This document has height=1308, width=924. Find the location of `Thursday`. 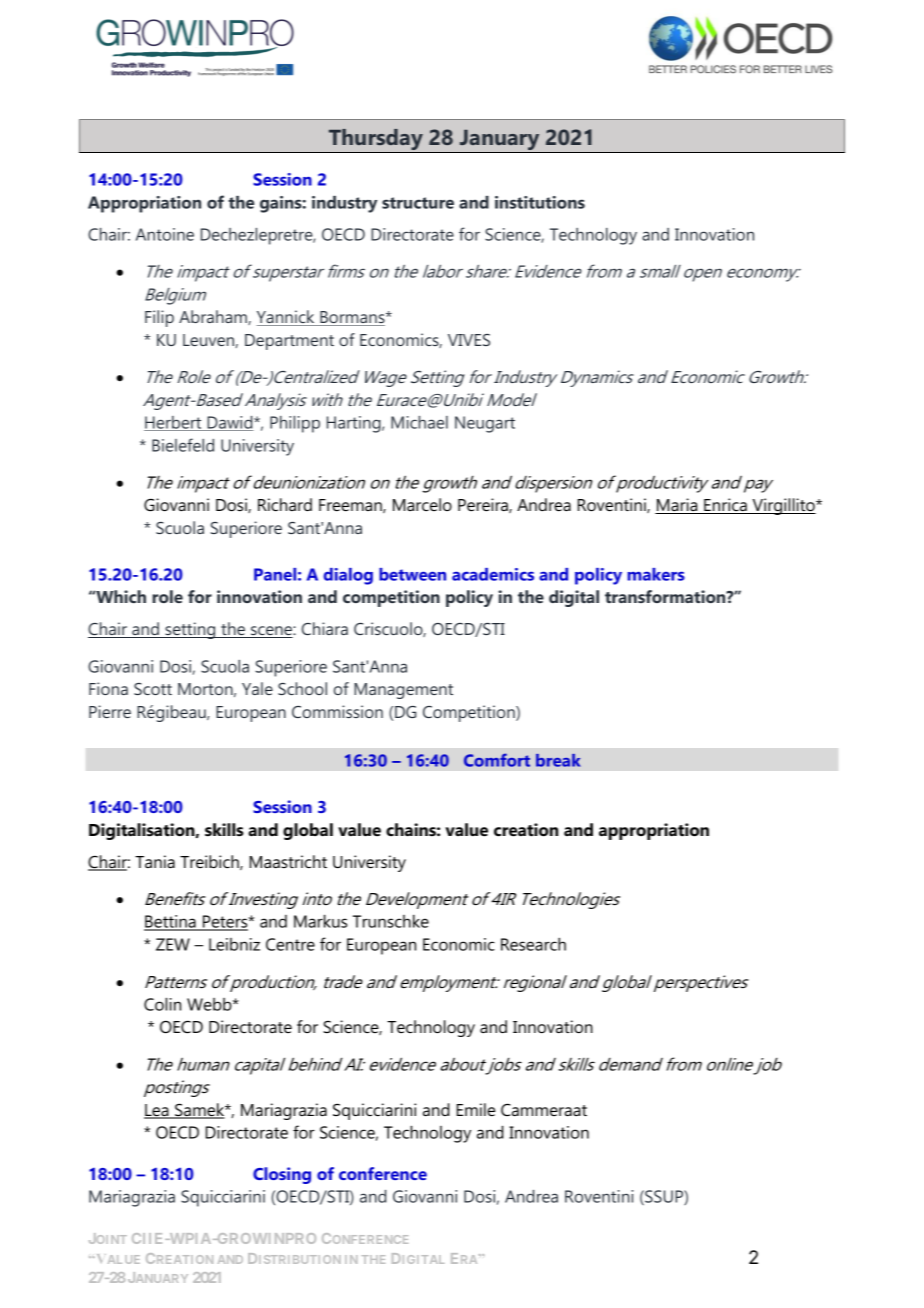

Thursday is located at coordinates (375, 141).
